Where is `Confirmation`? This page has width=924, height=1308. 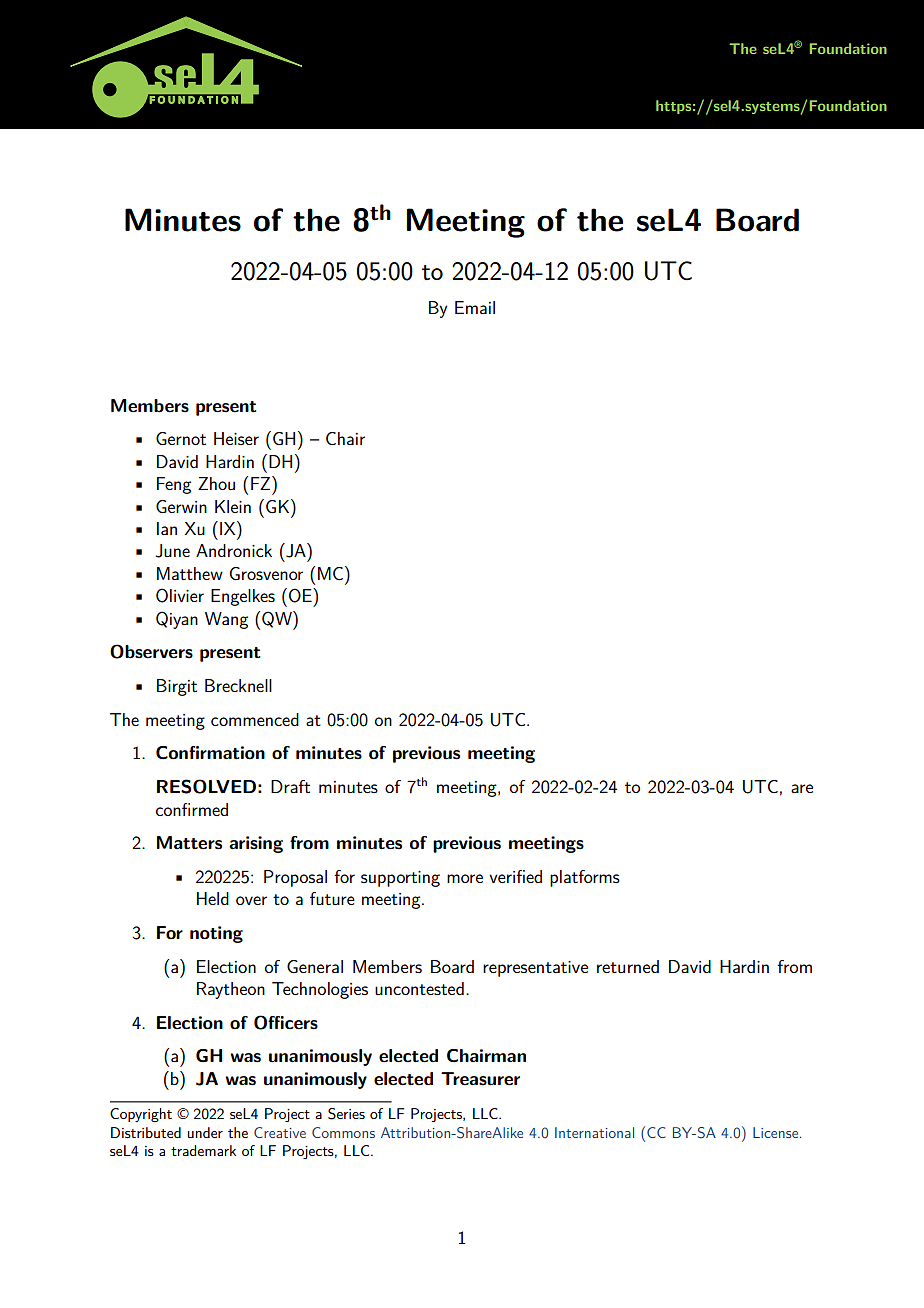
Confirmation is located at coordinates (210, 753).
